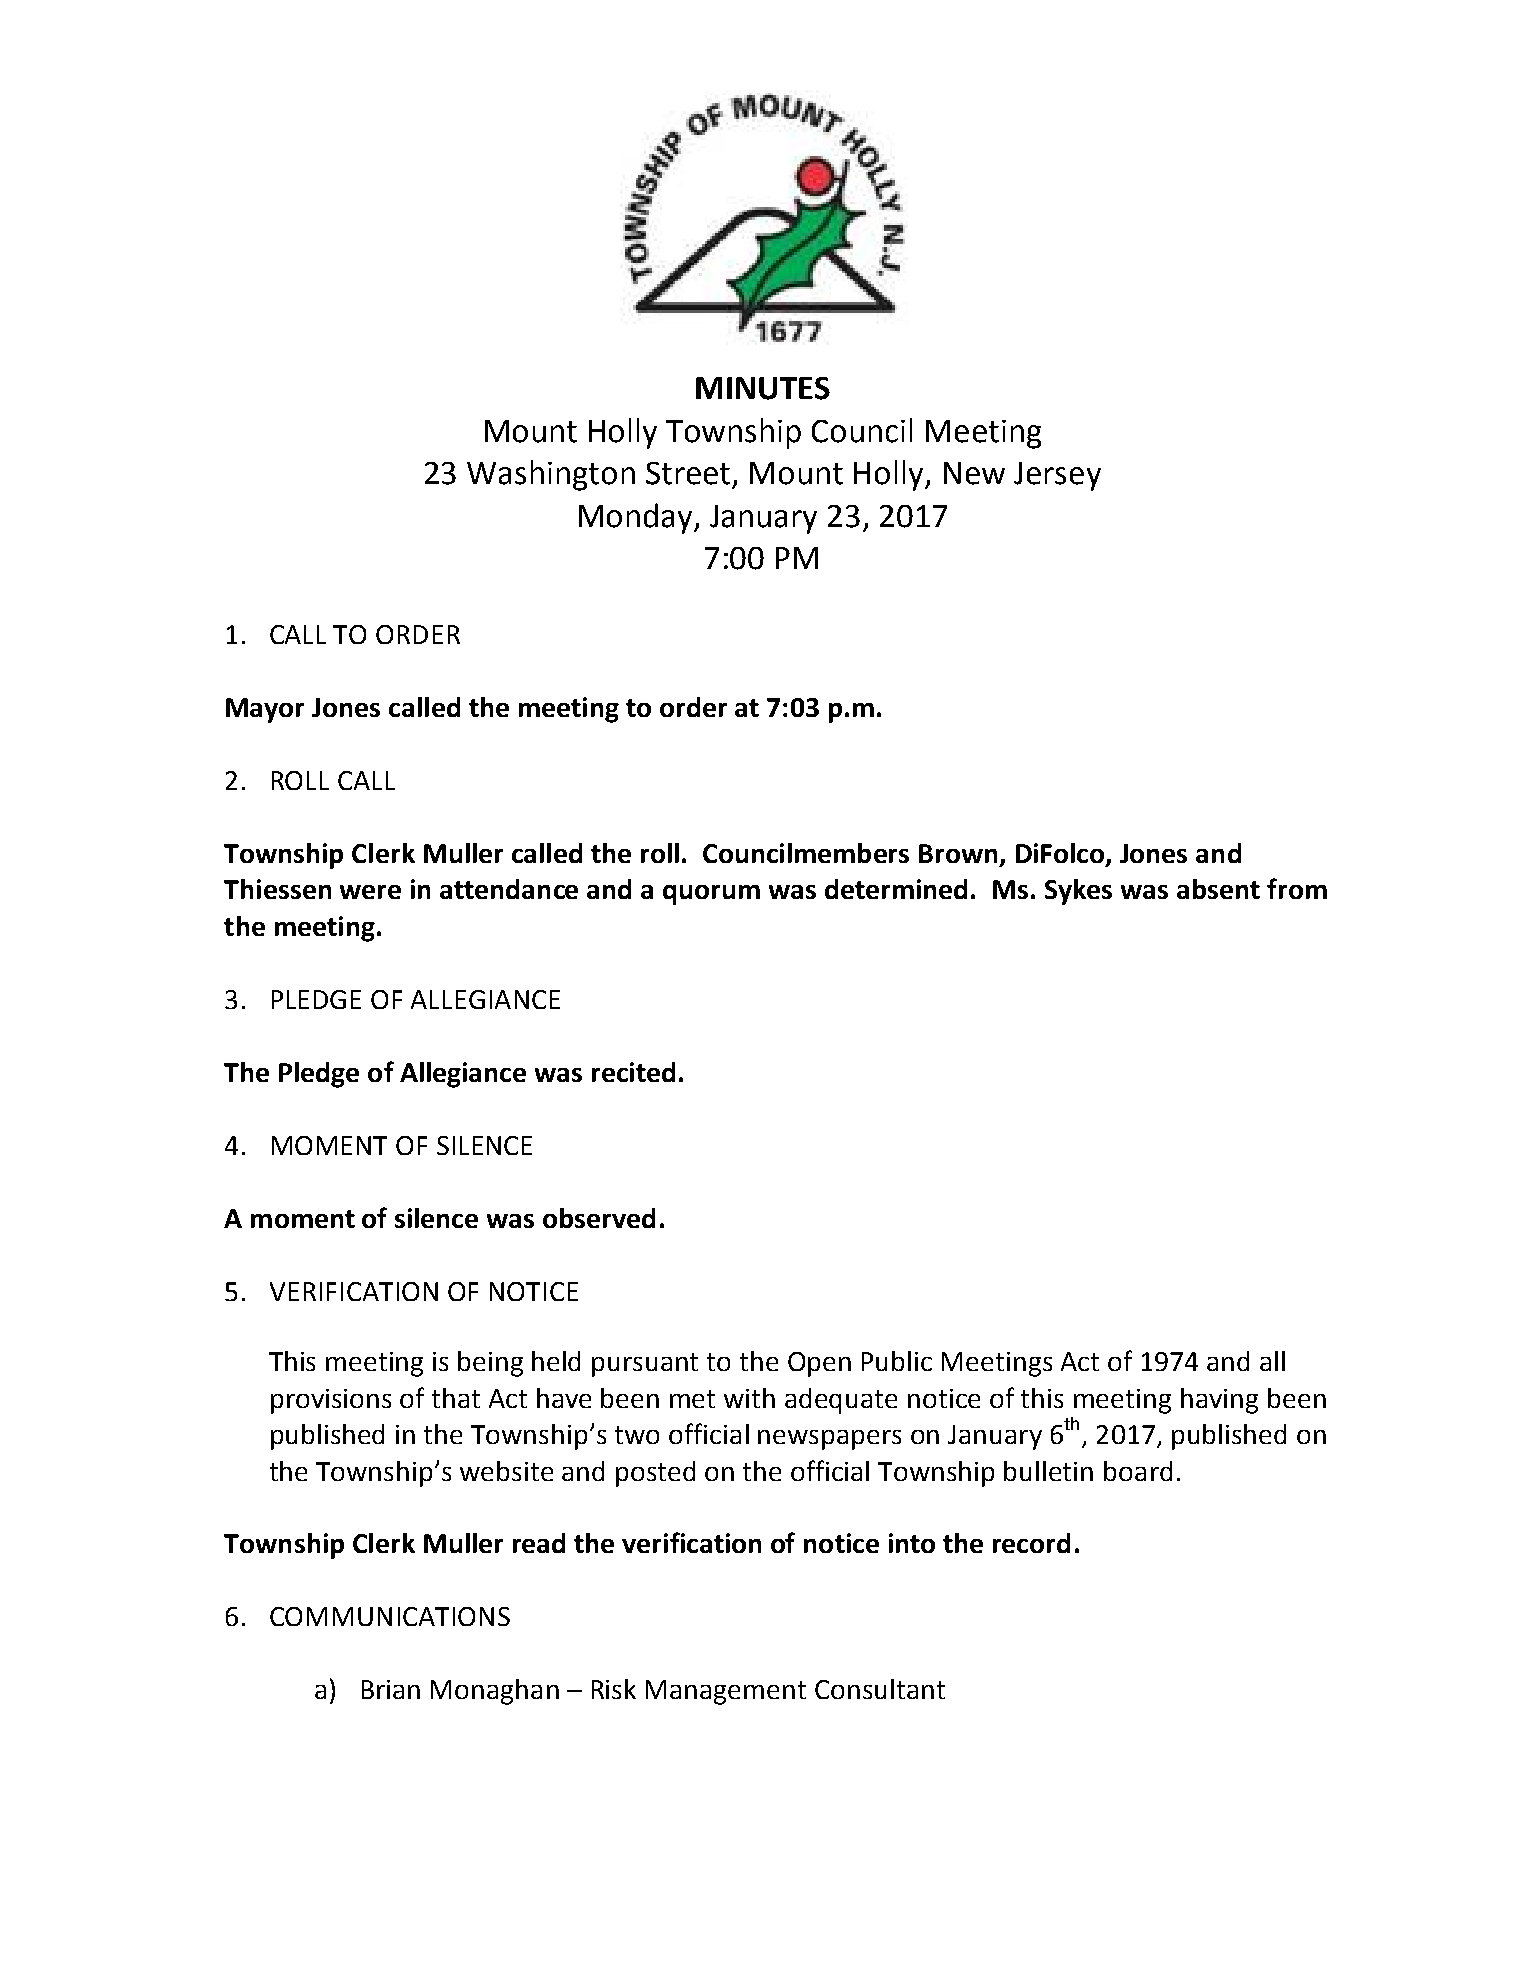 This screenshot has height=1974, width=1525. I want to click on board, so click(1138, 1471).
